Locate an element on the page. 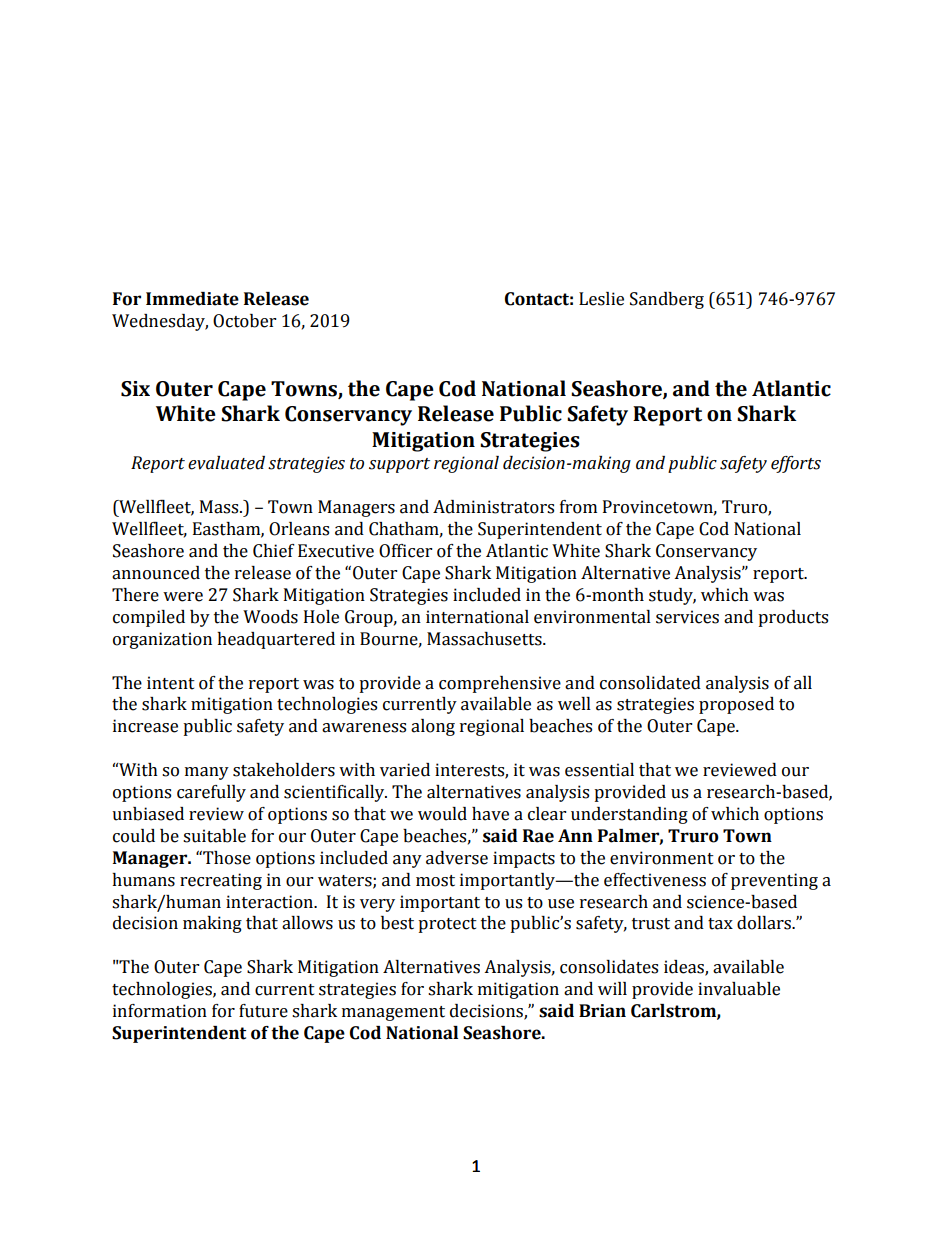 This page has width=952, height=1233. services is located at coordinates (687, 617).
